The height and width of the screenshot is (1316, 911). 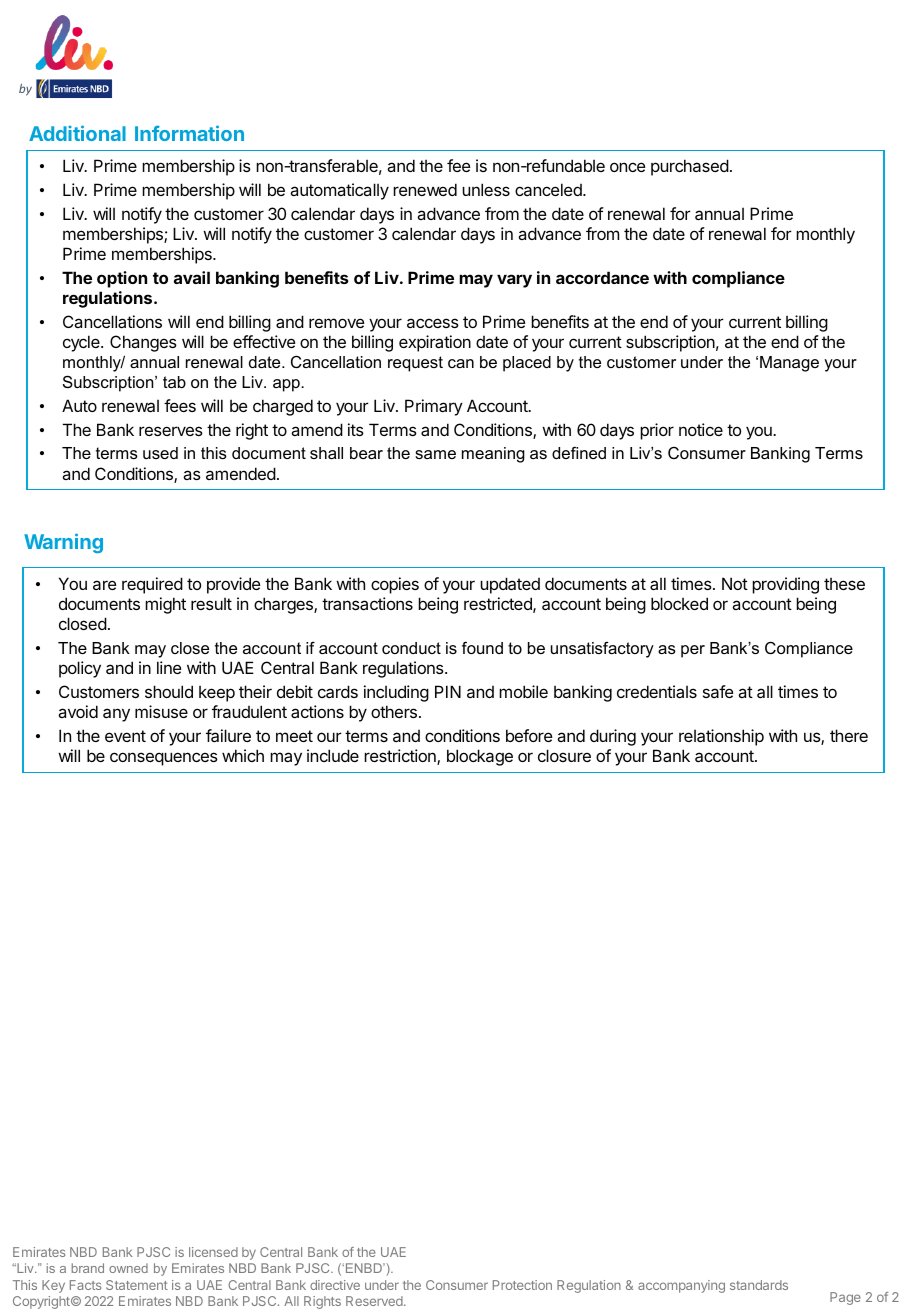 What do you see at coordinates (522, 1285) in the screenshot?
I see `Protection` at bounding box center [522, 1285].
